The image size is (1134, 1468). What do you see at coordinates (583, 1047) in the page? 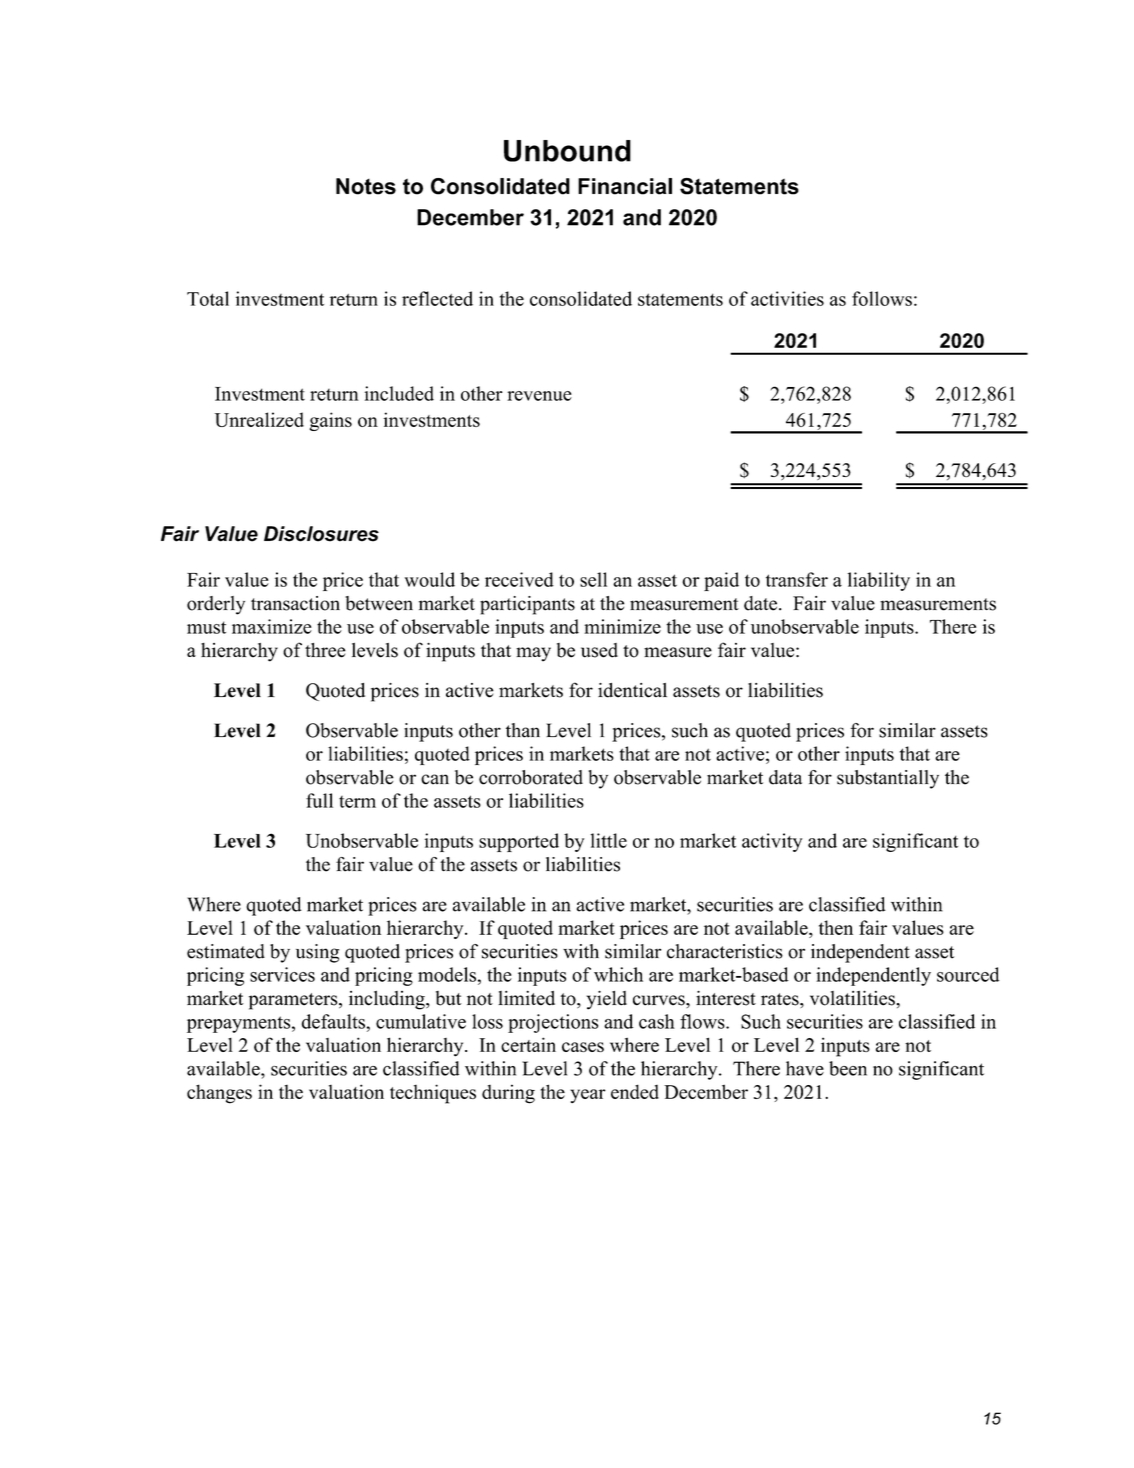
I see `cases` at bounding box center [583, 1047].
